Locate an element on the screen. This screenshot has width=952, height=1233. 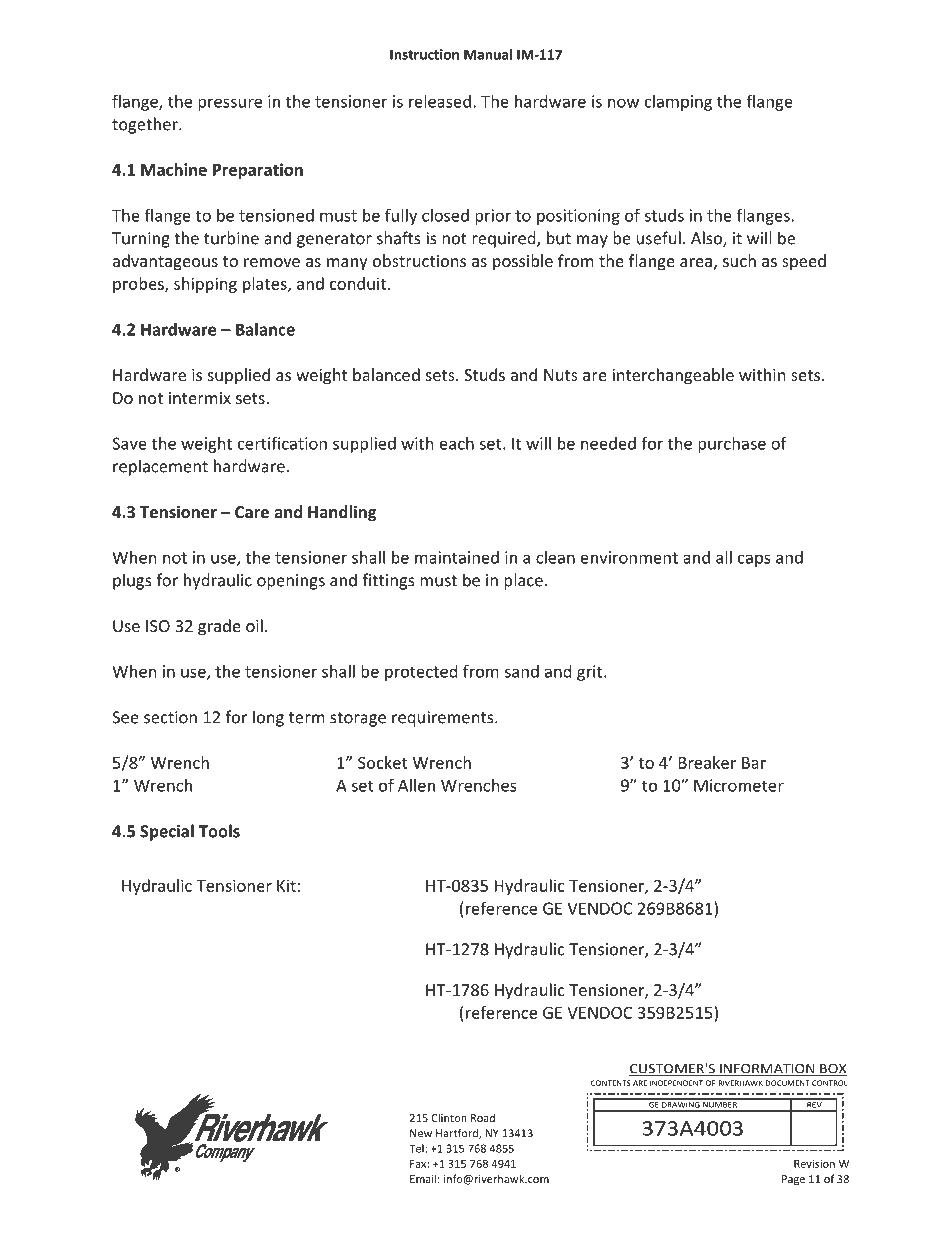
Allen is located at coordinates (416, 785).
